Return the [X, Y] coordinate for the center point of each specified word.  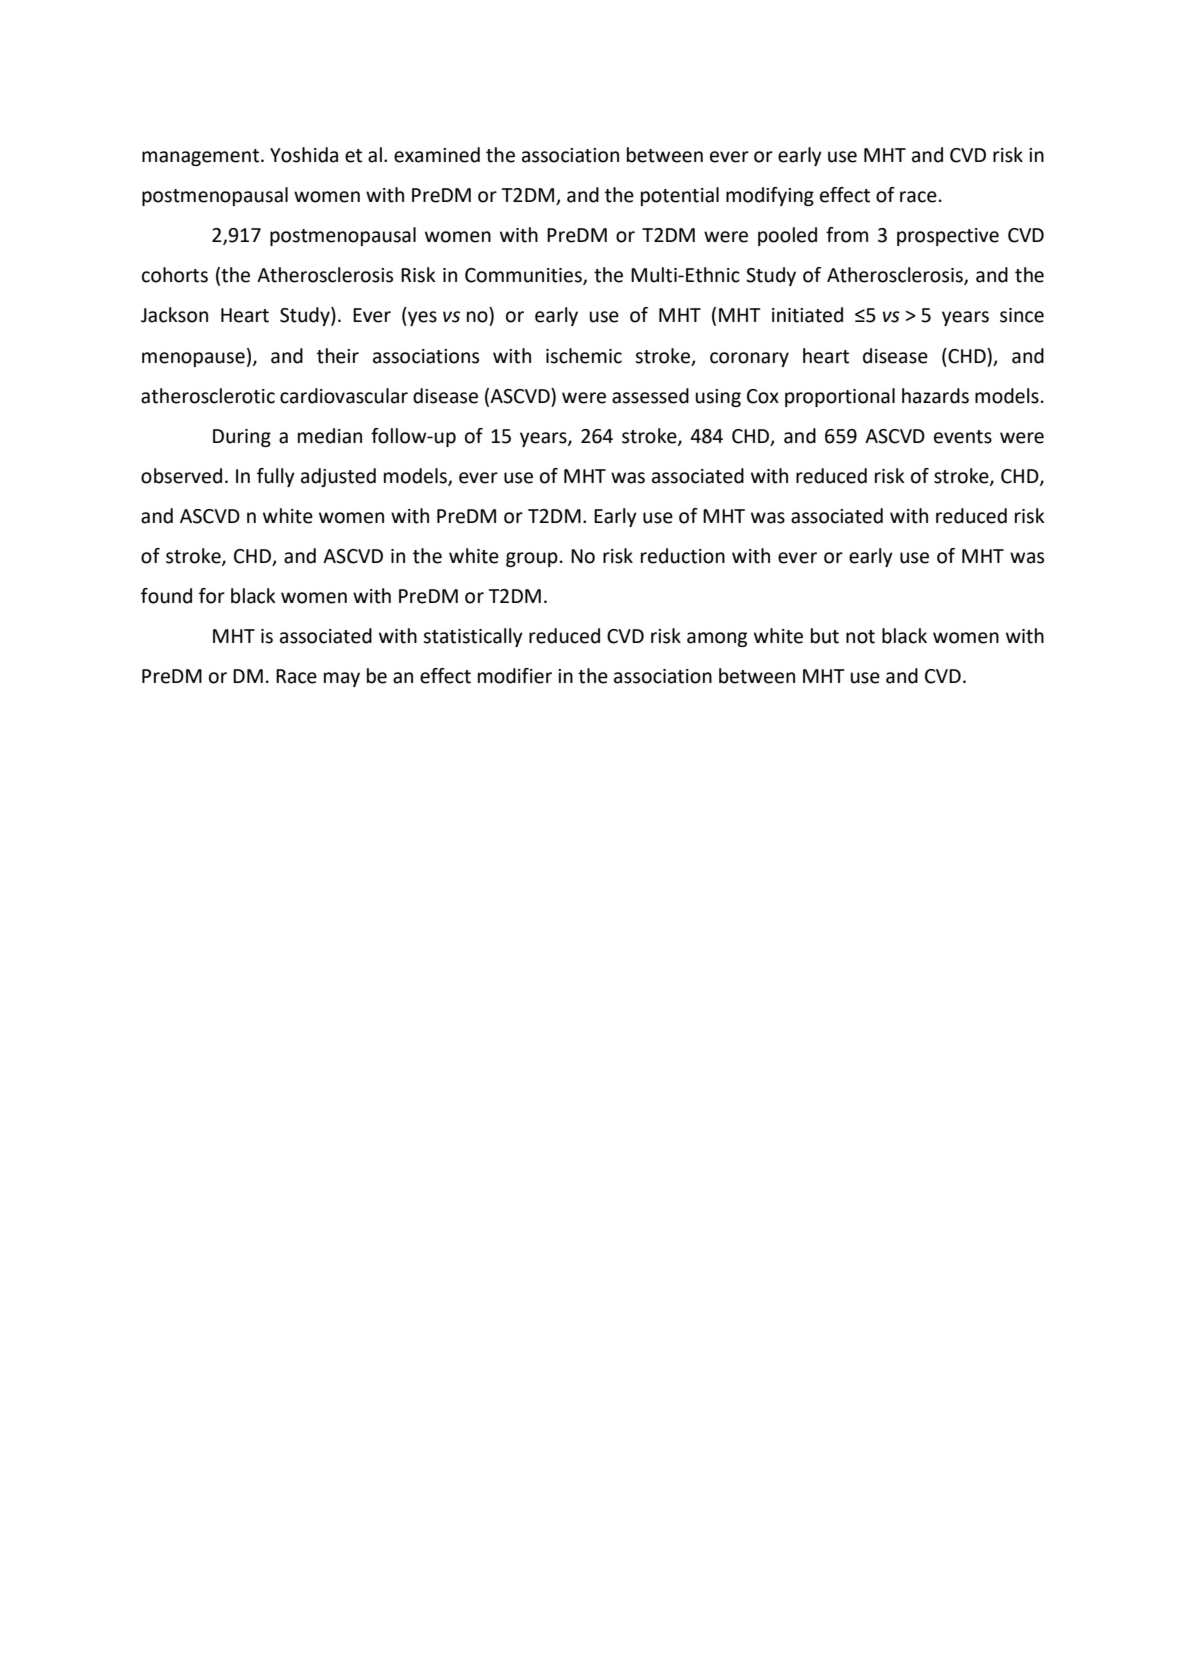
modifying [770, 196]
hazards [935, 396]
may [342, 679]
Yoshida [304, 155]
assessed [650, 396]
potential [680, 196]
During [242, 438]
